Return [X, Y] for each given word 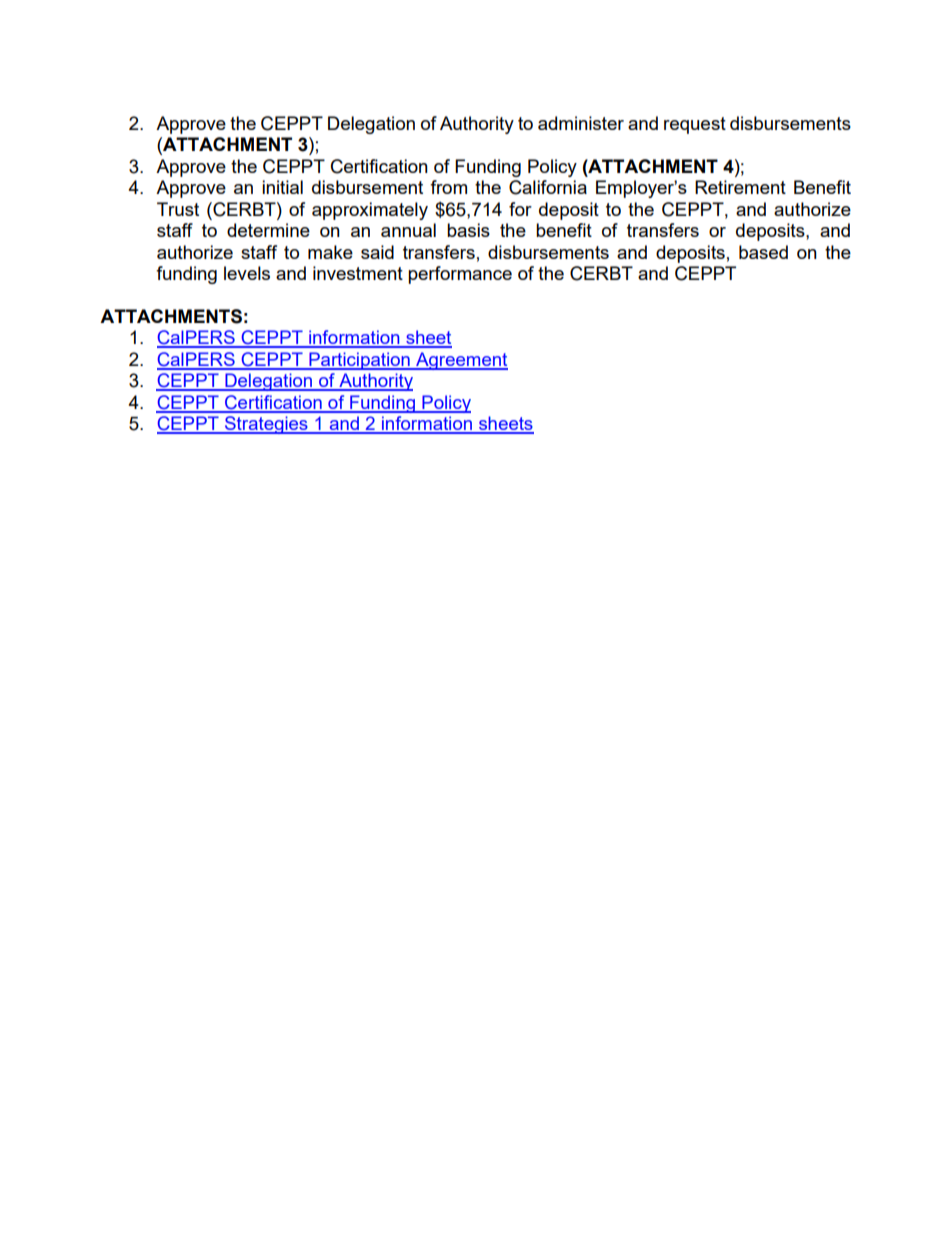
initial [282, 187]
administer [581, 123]
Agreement [461, 361]
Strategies [266, 425]
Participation [359, 361]
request [695, 125]
